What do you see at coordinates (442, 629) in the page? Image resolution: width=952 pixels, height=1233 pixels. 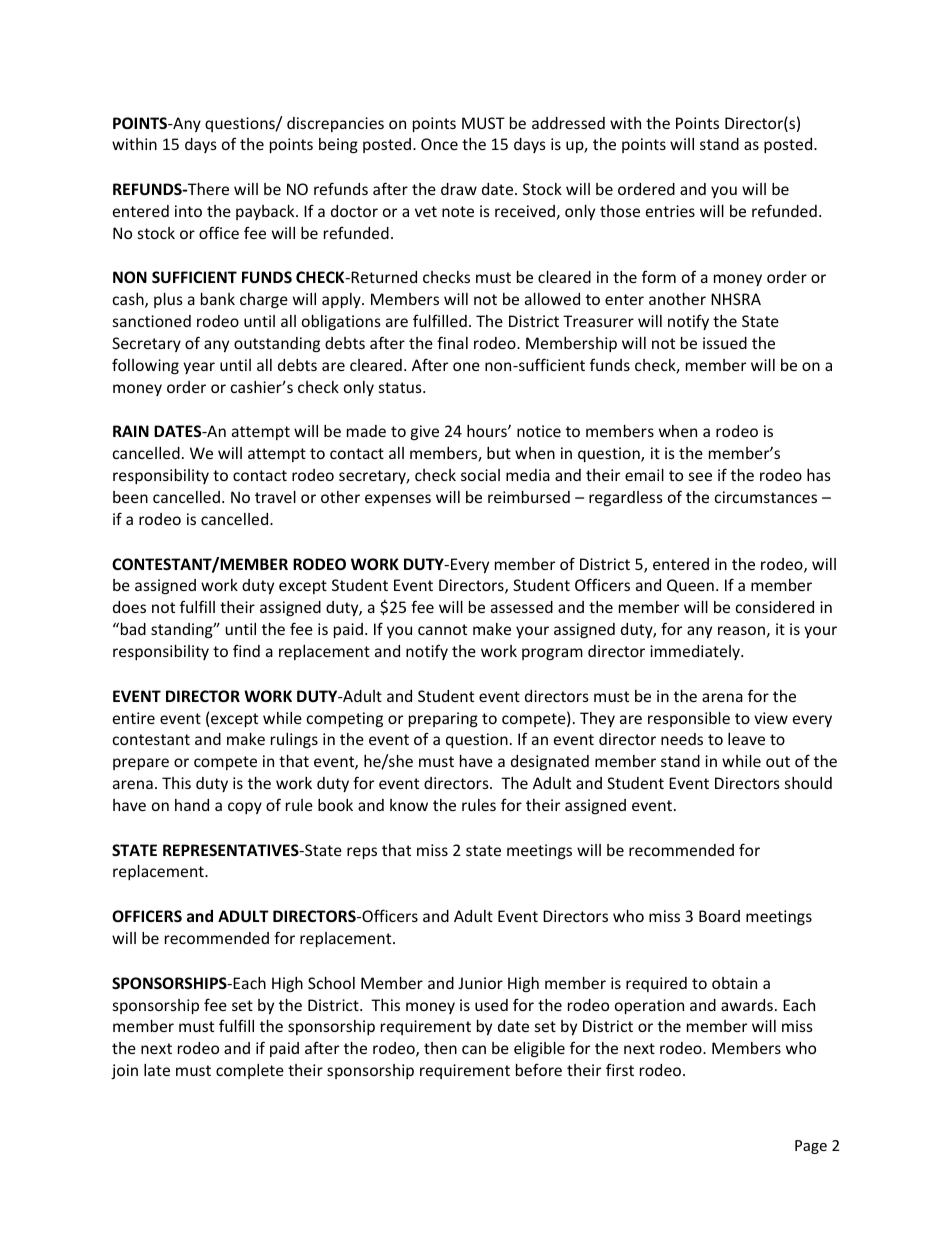 I see `cannot` at bounding box center [442, 629].
